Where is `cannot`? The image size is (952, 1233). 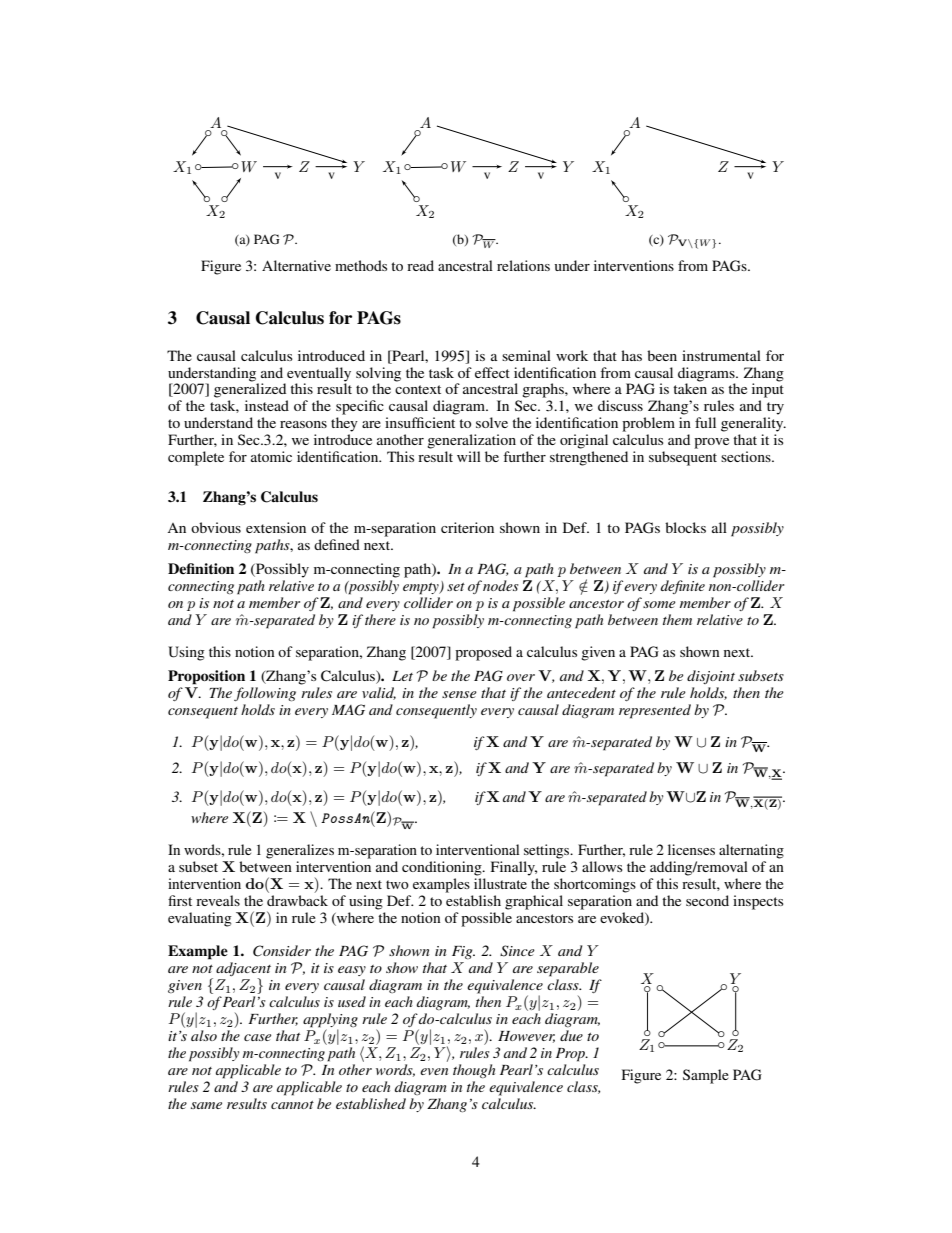 cannot is located at coordinates (292, 1105).
